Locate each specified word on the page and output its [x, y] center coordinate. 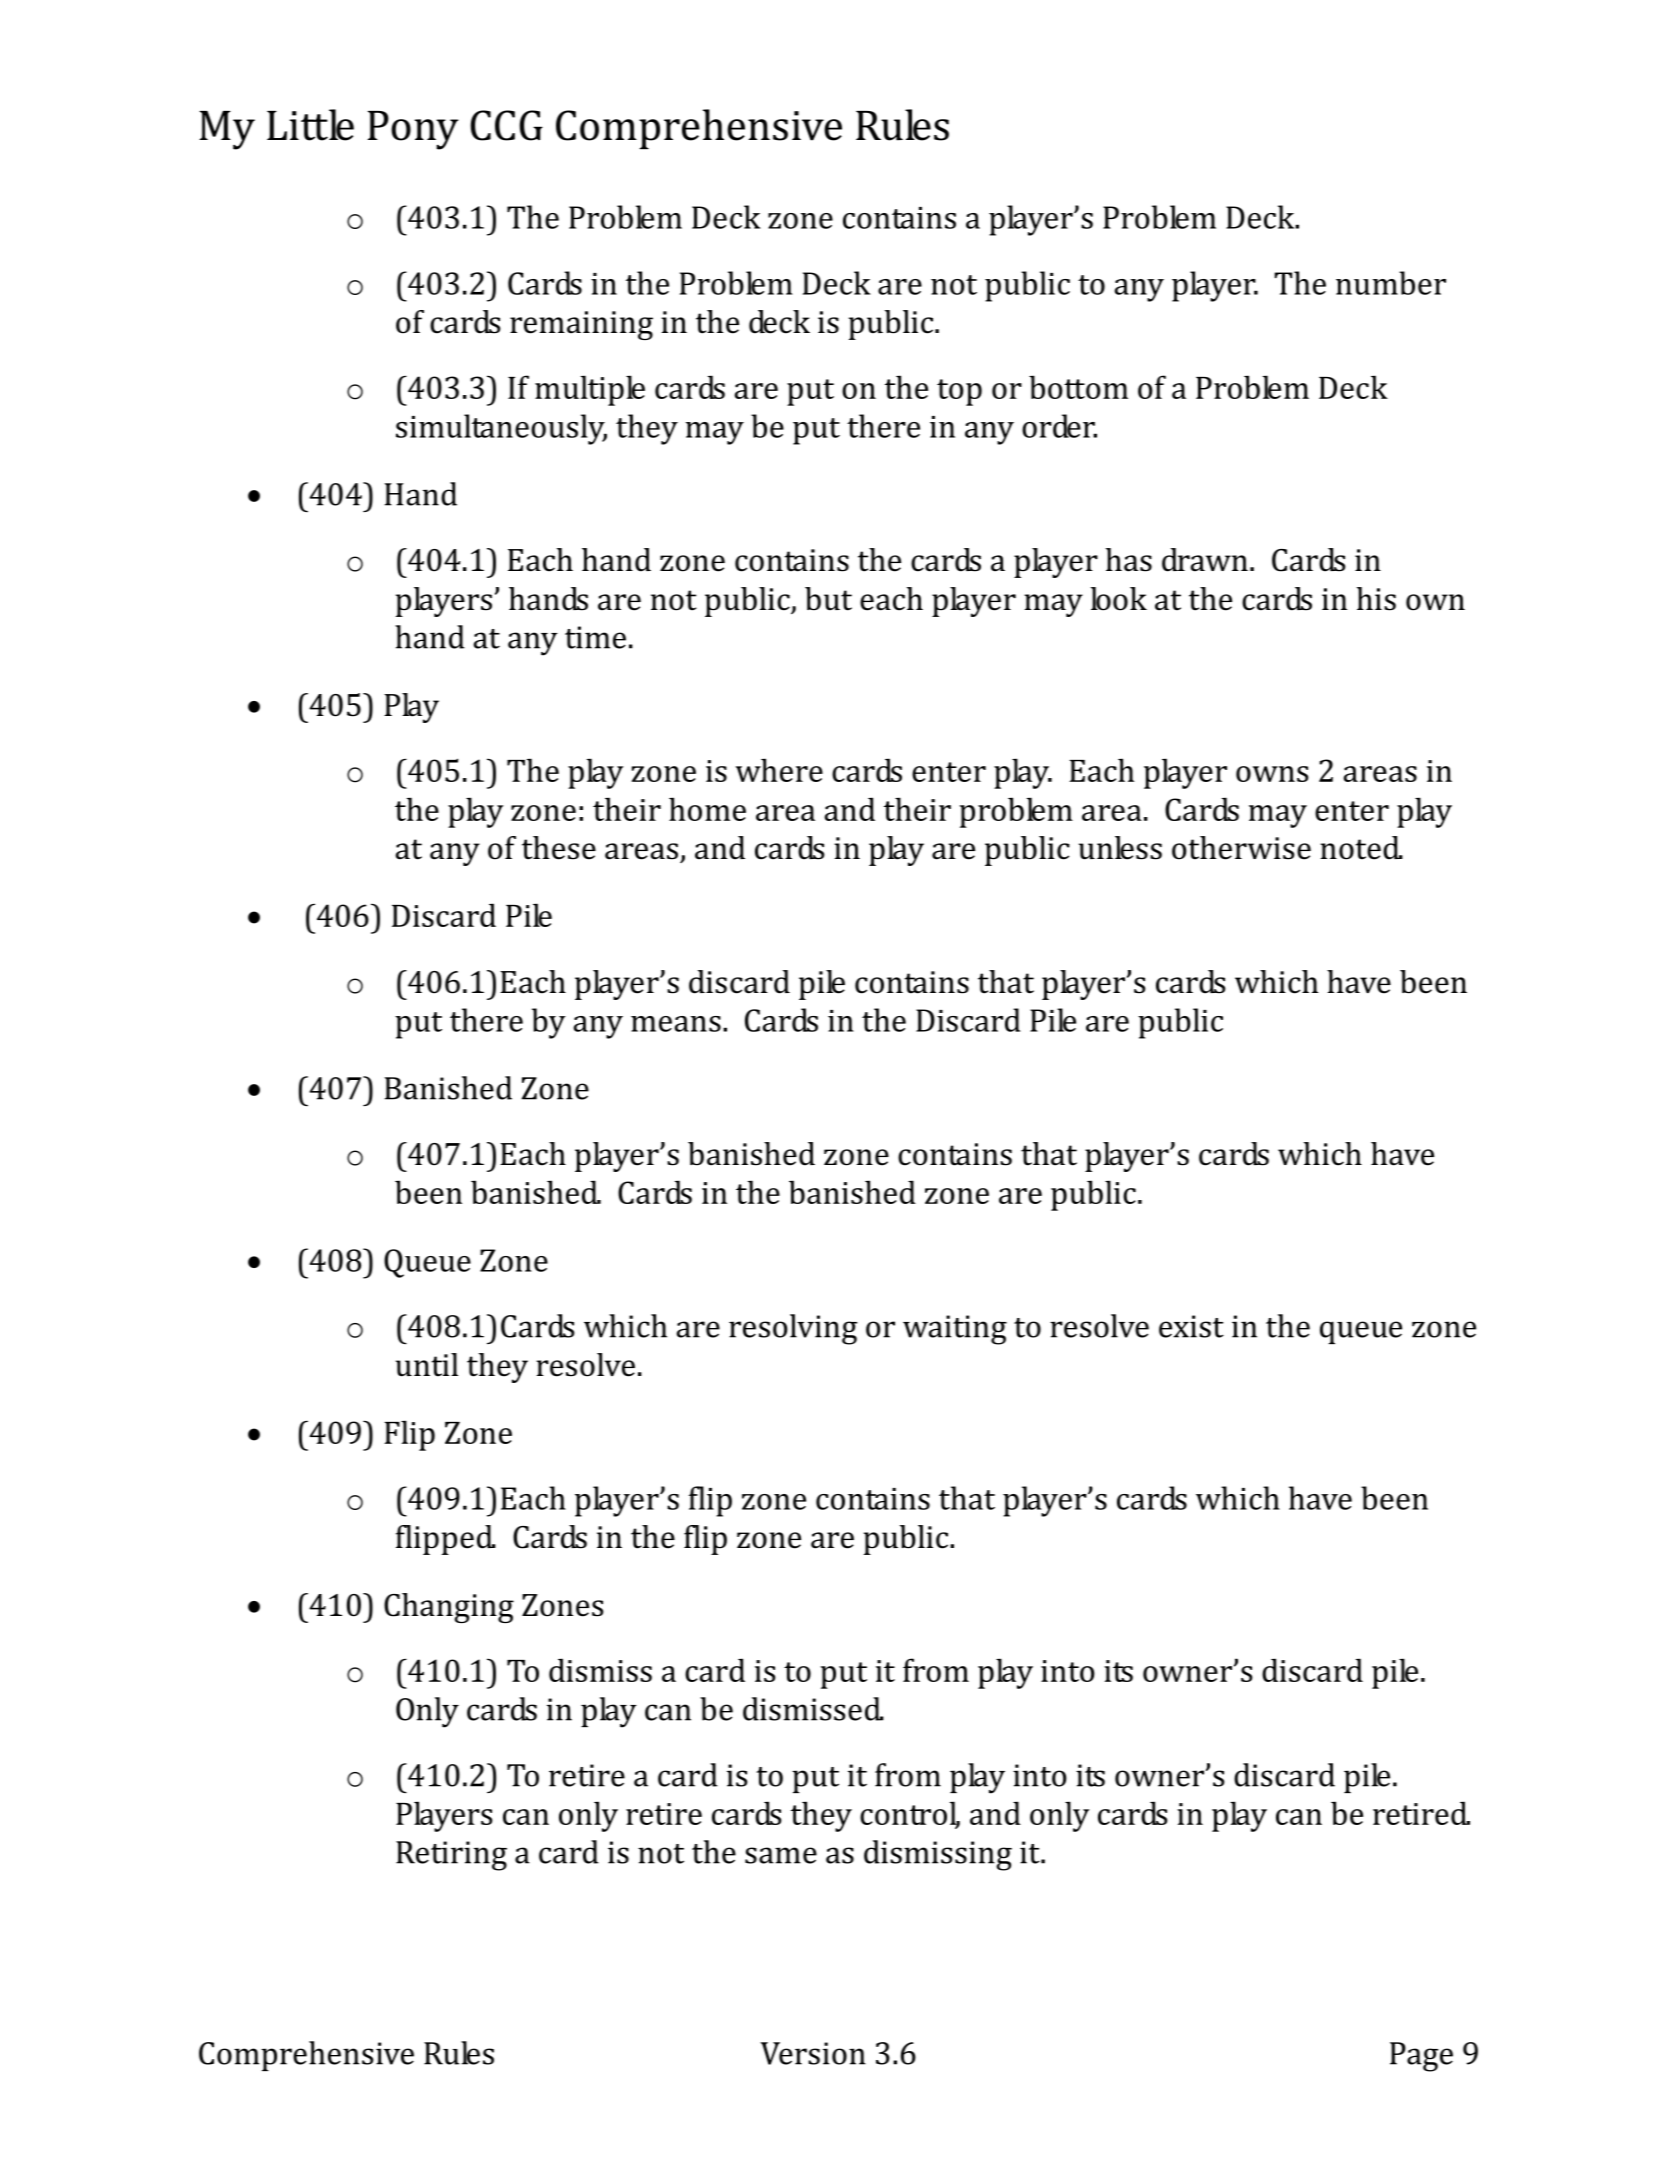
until [427, 1365]
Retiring [451, 1856]
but [828, 599]
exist [1191, 1326]
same [781, 1855]
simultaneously [501, 429]
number [1391, 283]
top [959, 392]
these [559, 848]
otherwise [1241, 848]
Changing [449, 1608]
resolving [793, 1329]
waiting [955, 1330]
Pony [413, 130]
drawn [1205, 560]
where [779, 770]
